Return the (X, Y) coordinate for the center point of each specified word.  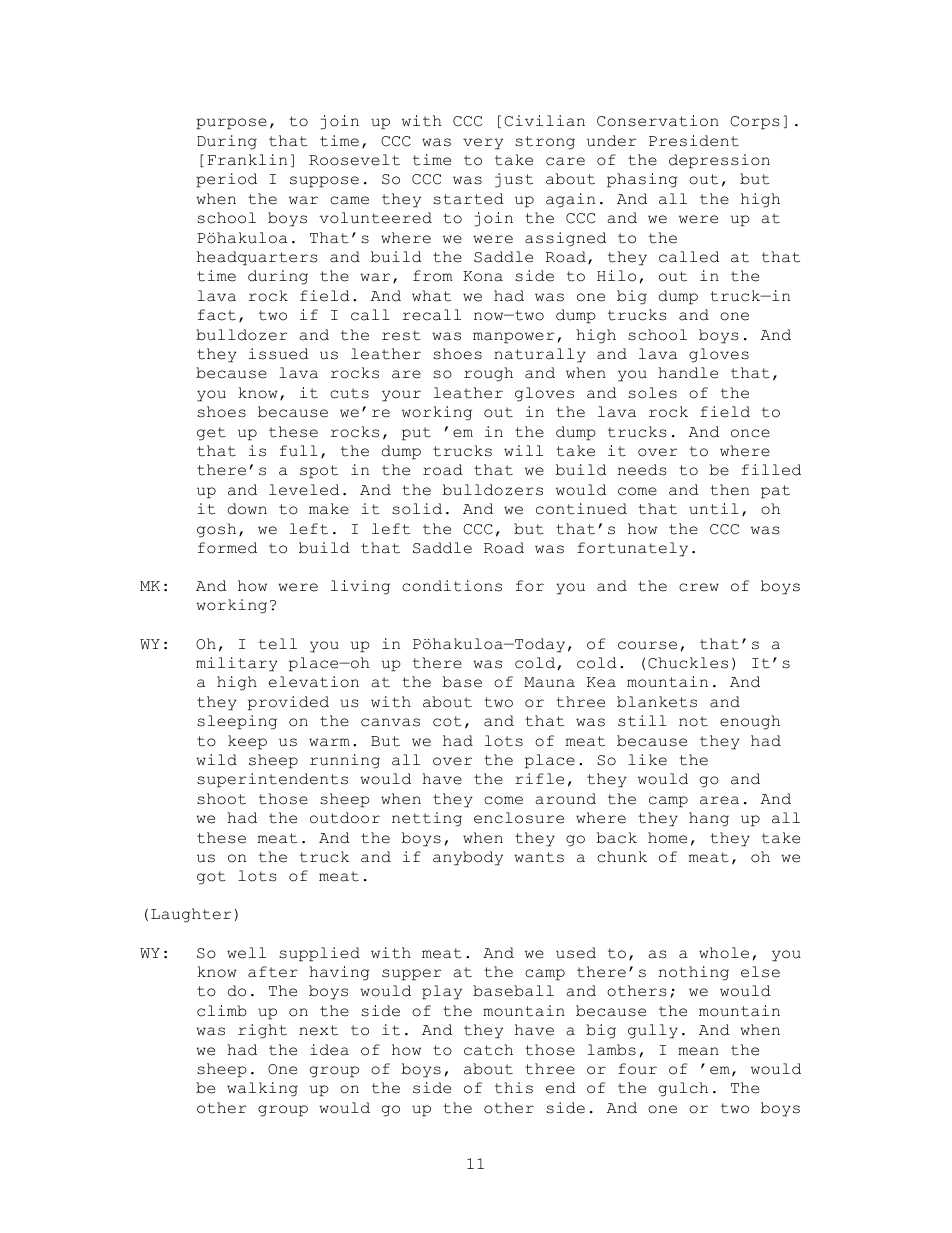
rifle (539, 779)
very (483, 144)
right (262, 1031)
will (523, 450)
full (299, 451)
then (729, 490)
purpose (231, 124)
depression (719, 161)
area (719, 800)
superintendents (272, 780)
